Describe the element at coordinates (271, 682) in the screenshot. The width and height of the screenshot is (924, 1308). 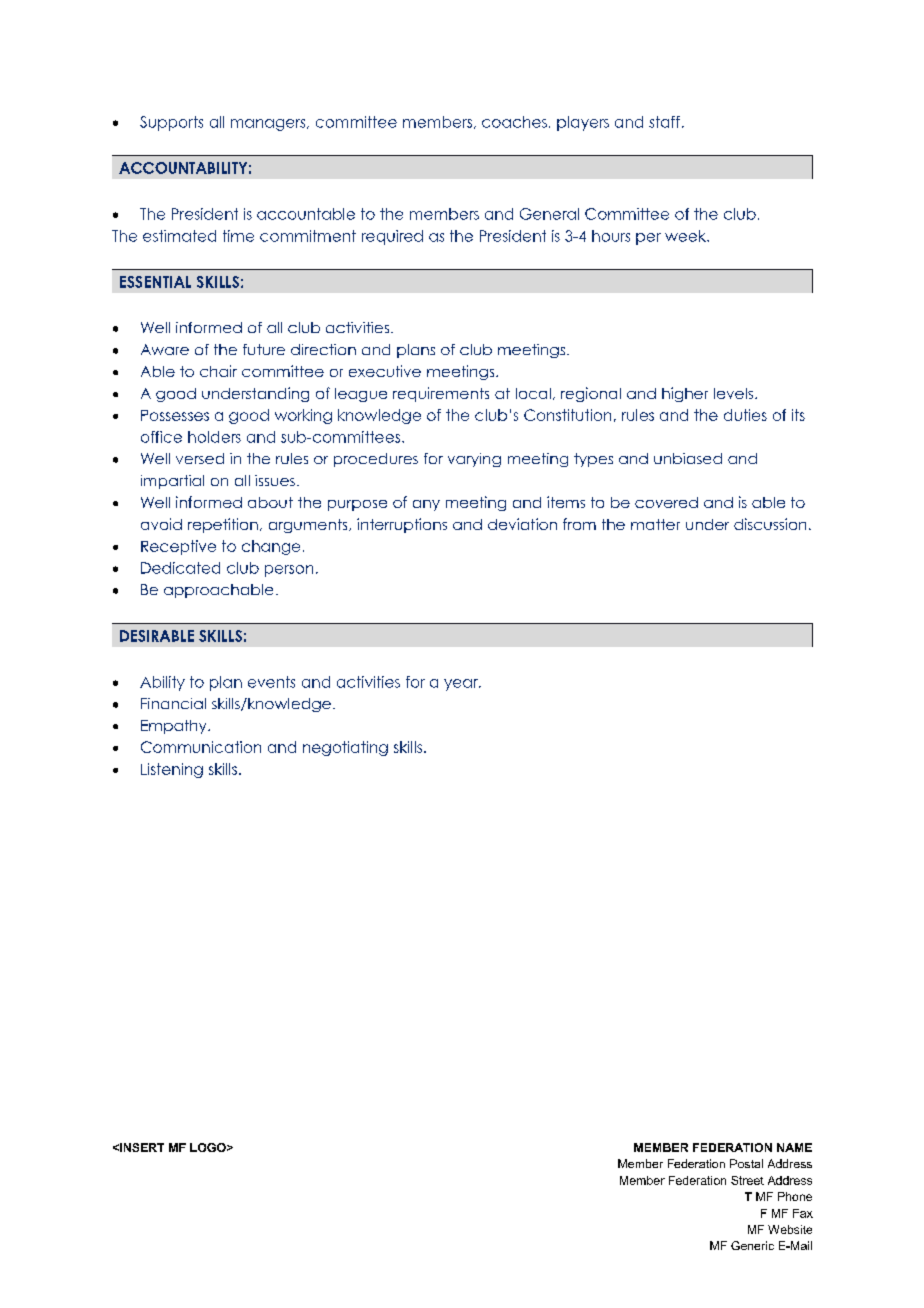
I see `events` at that location.
